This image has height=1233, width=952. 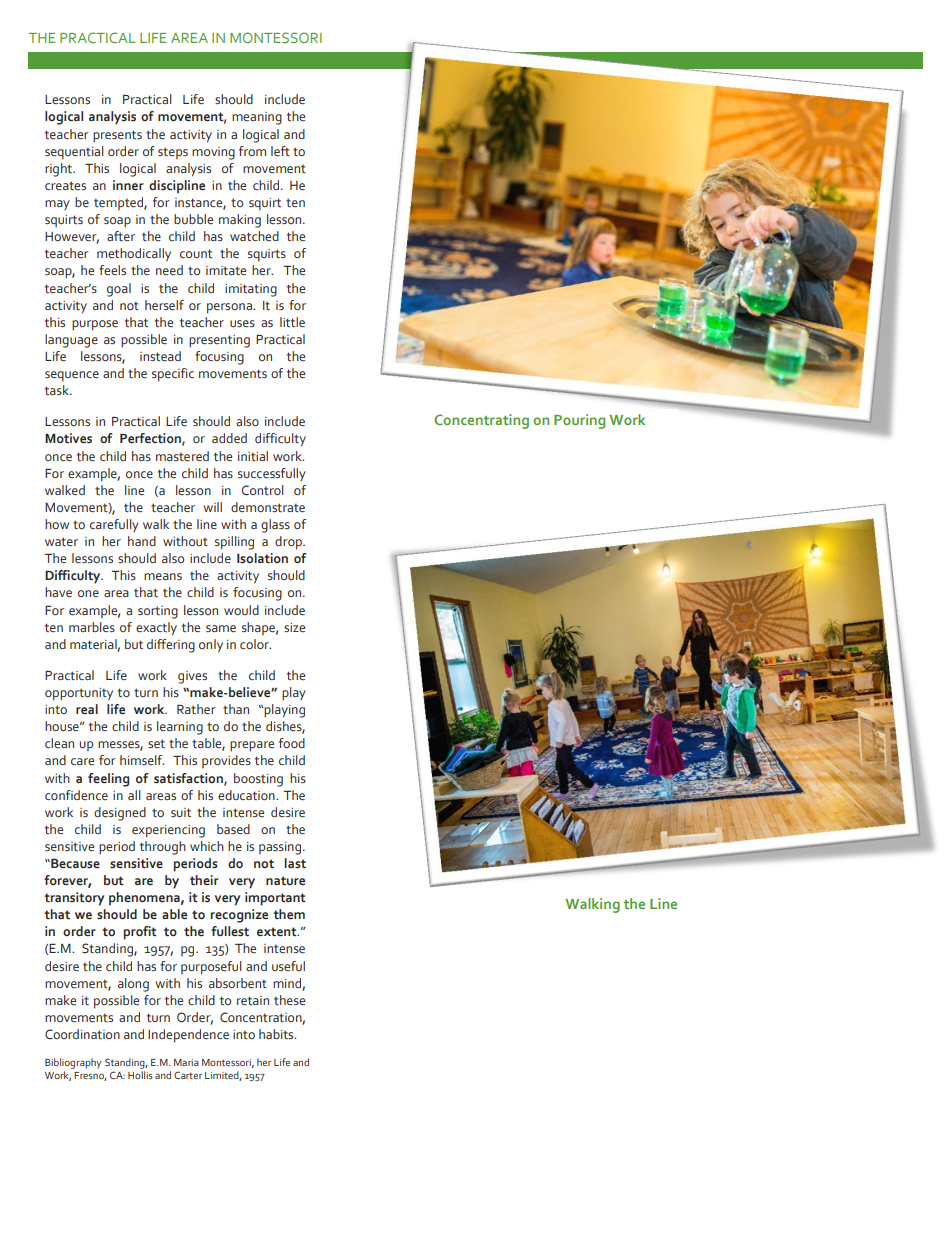 What do you see at coordinates (257, 118) in the image?
I see `meaning` at bounding box center [257, 118].
